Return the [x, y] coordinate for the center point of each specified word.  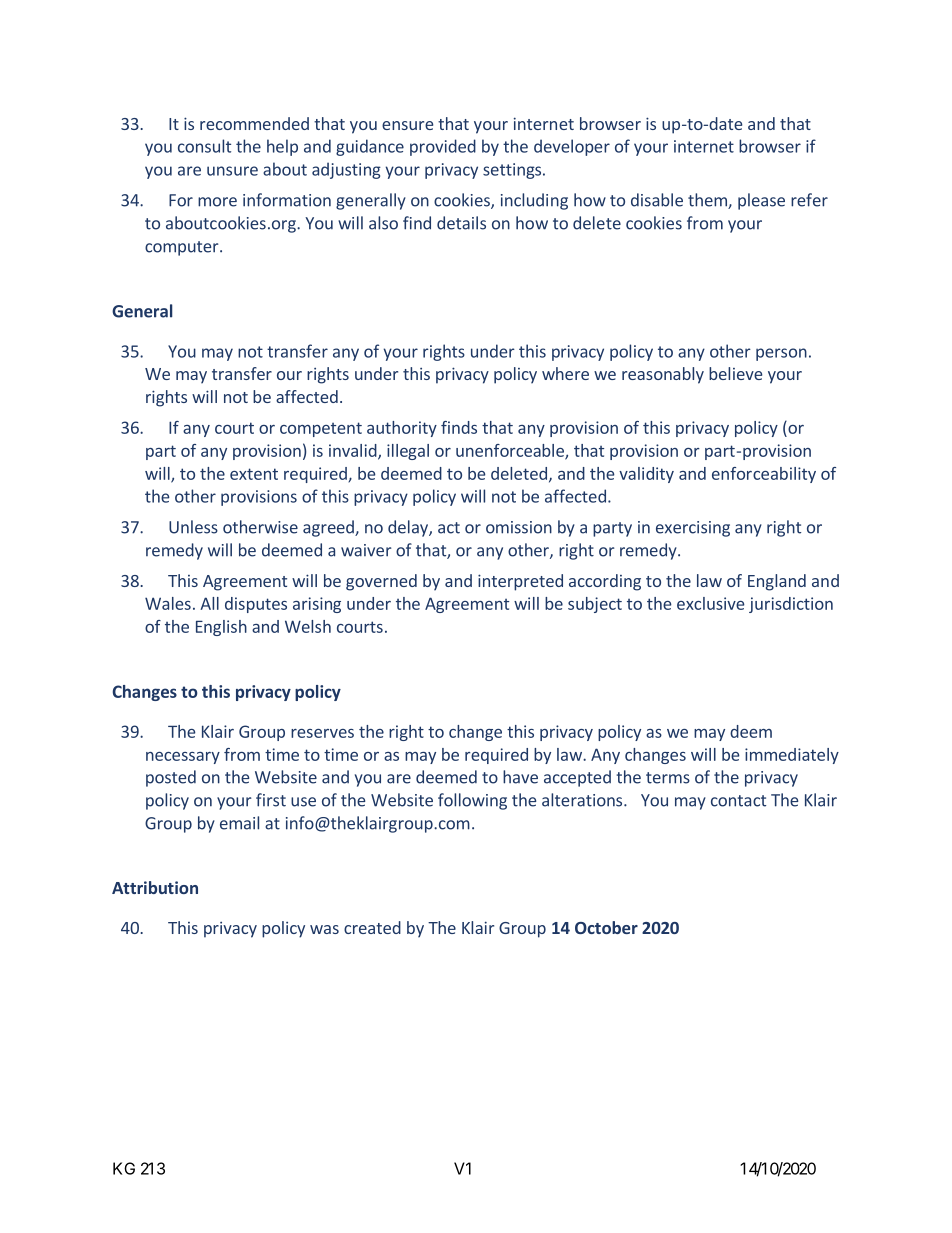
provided [443, 147]
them [708, 201]
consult [204, 146]
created [372, 927]
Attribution [155, 887]
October [606, 927]
